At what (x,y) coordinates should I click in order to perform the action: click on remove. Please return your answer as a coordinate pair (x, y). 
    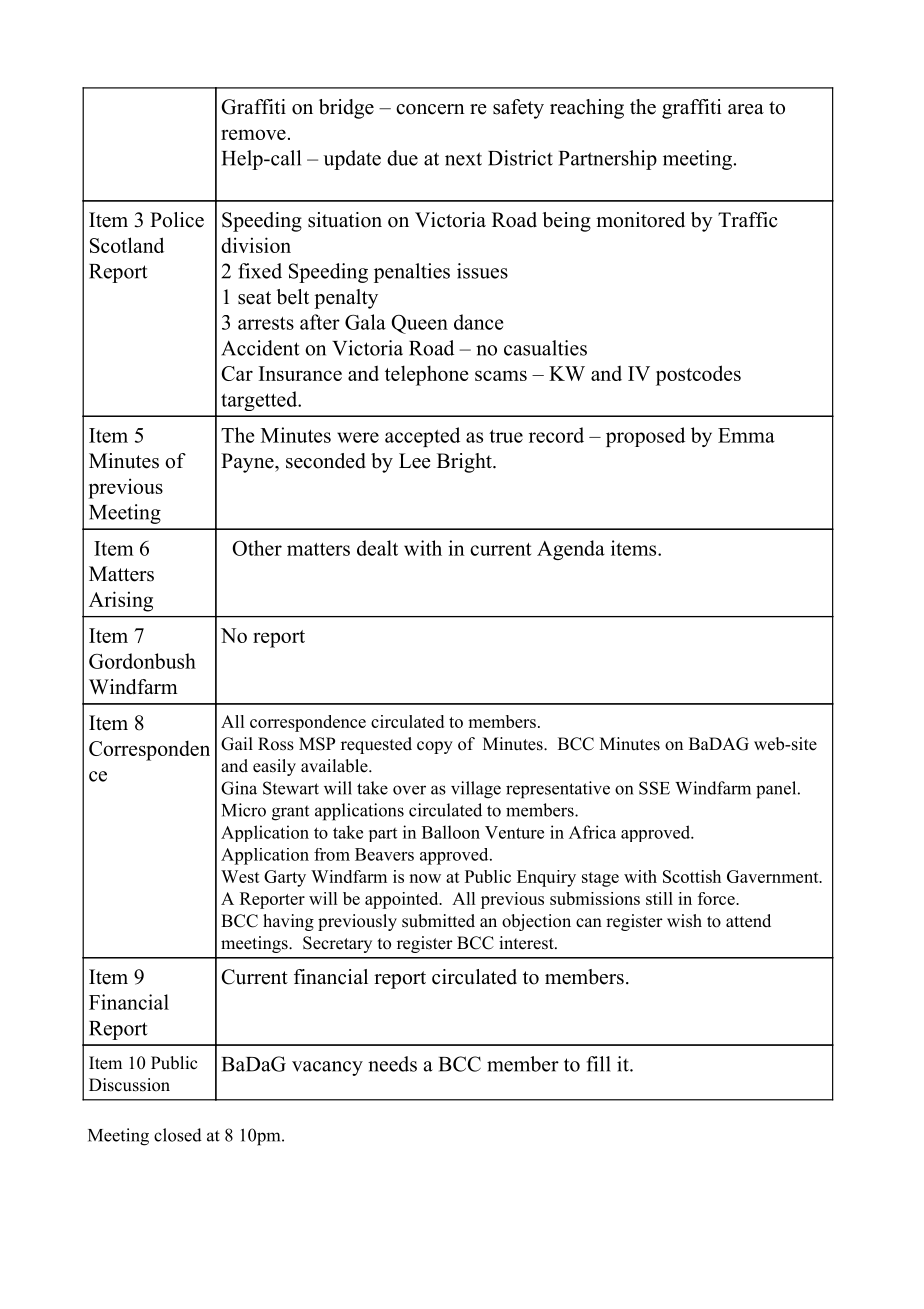
    Looking at the image, I should click on (253, 134).
